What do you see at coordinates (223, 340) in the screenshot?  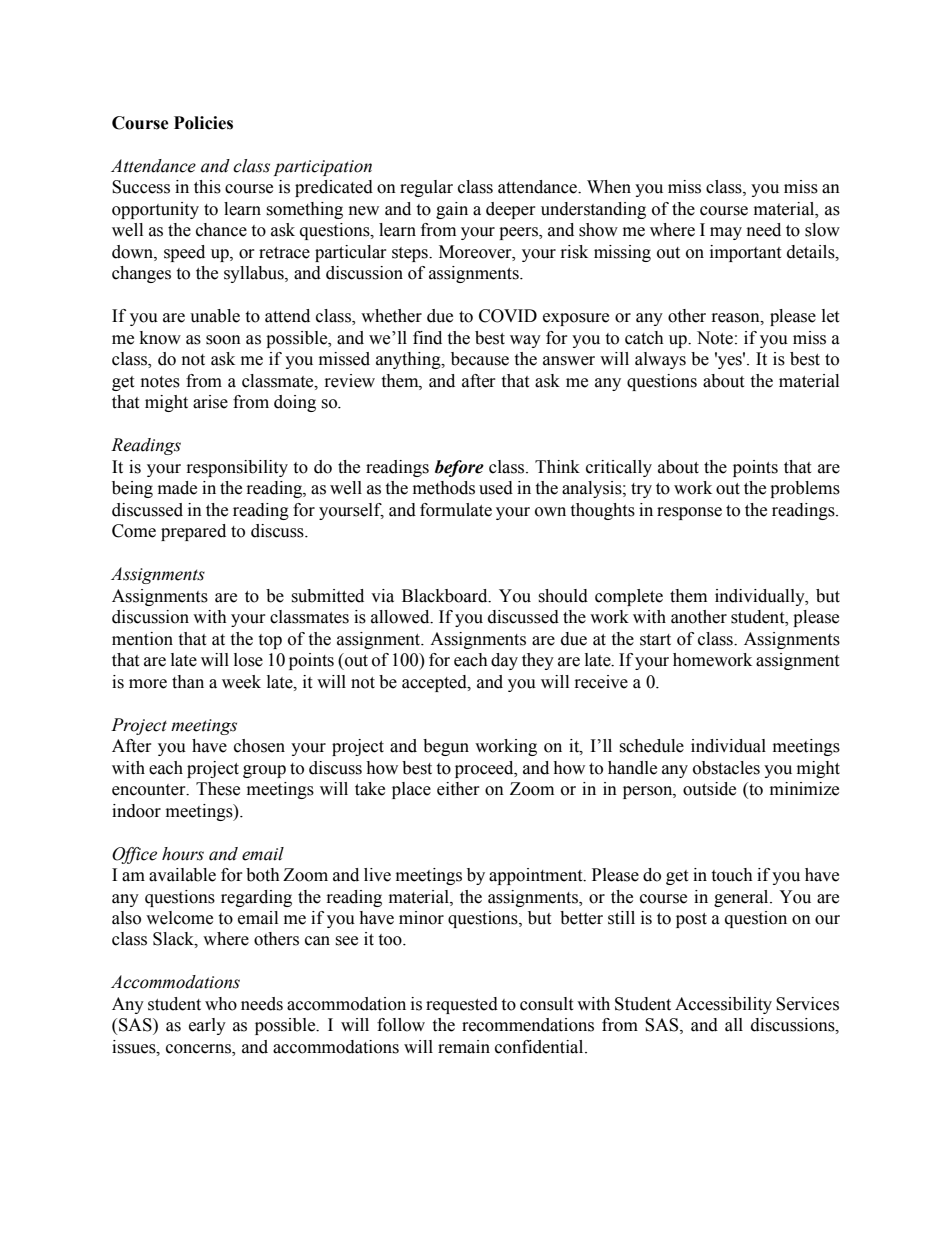 I see `soon` at bounding box center [223, 340].
